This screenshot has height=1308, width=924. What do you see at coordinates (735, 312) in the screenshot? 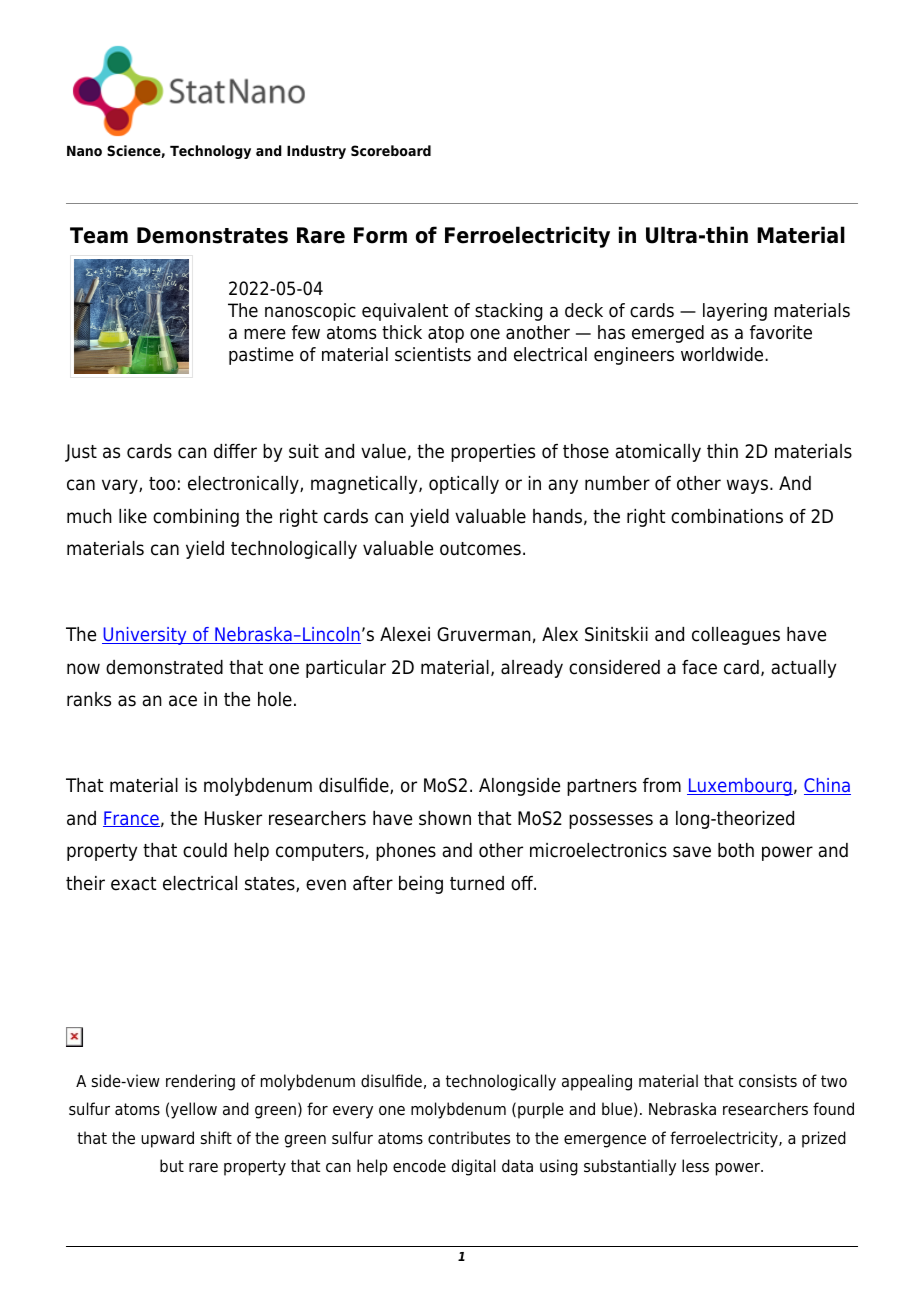
I see `layering` at bounding box center [735, 312].
